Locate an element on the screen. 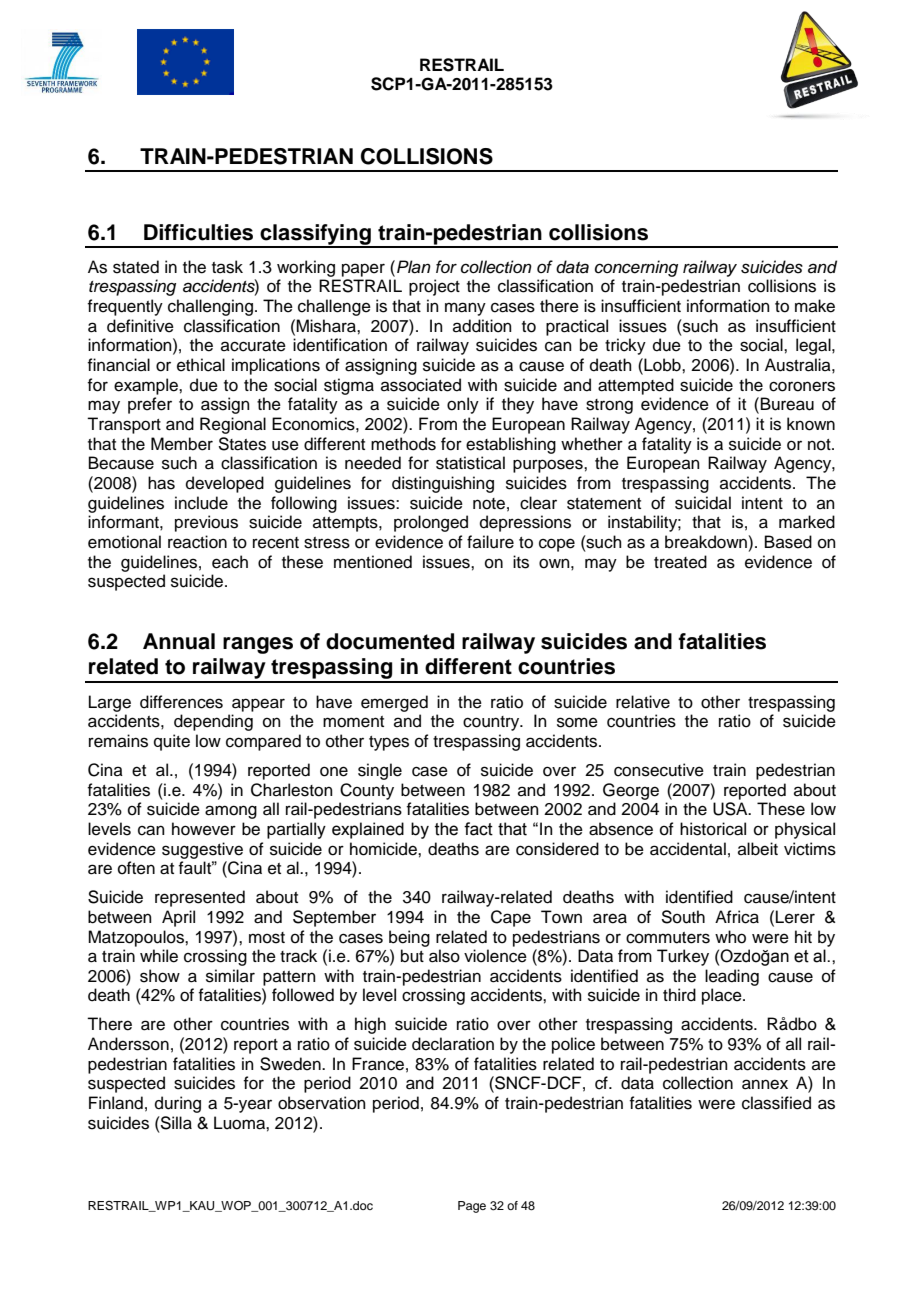  relative is located at coordinates (643, 702).
